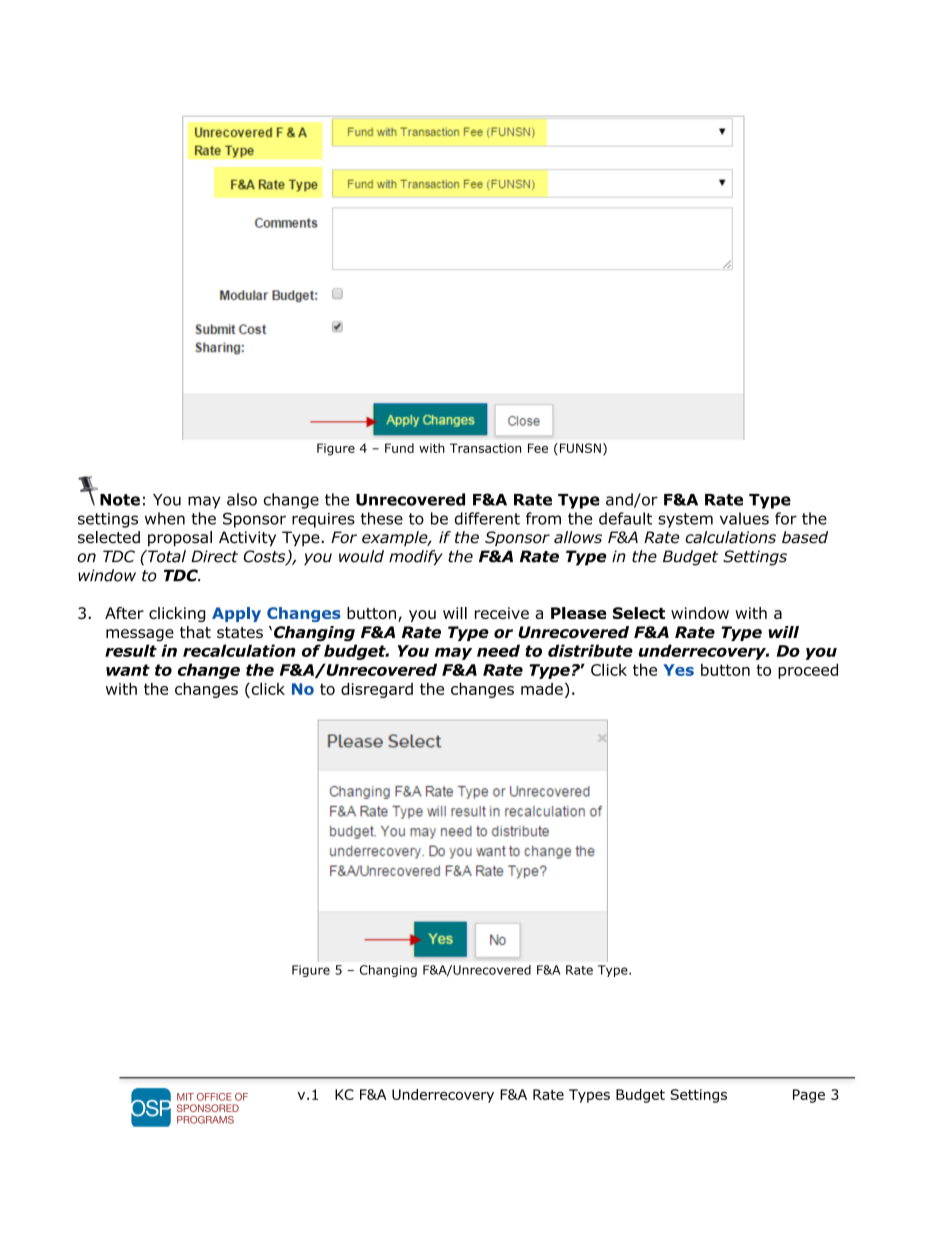 This screenshot has width=952, height=1233. Describe the element at coordinates (498, 650) in the screenshot. I see `need` at that location.
